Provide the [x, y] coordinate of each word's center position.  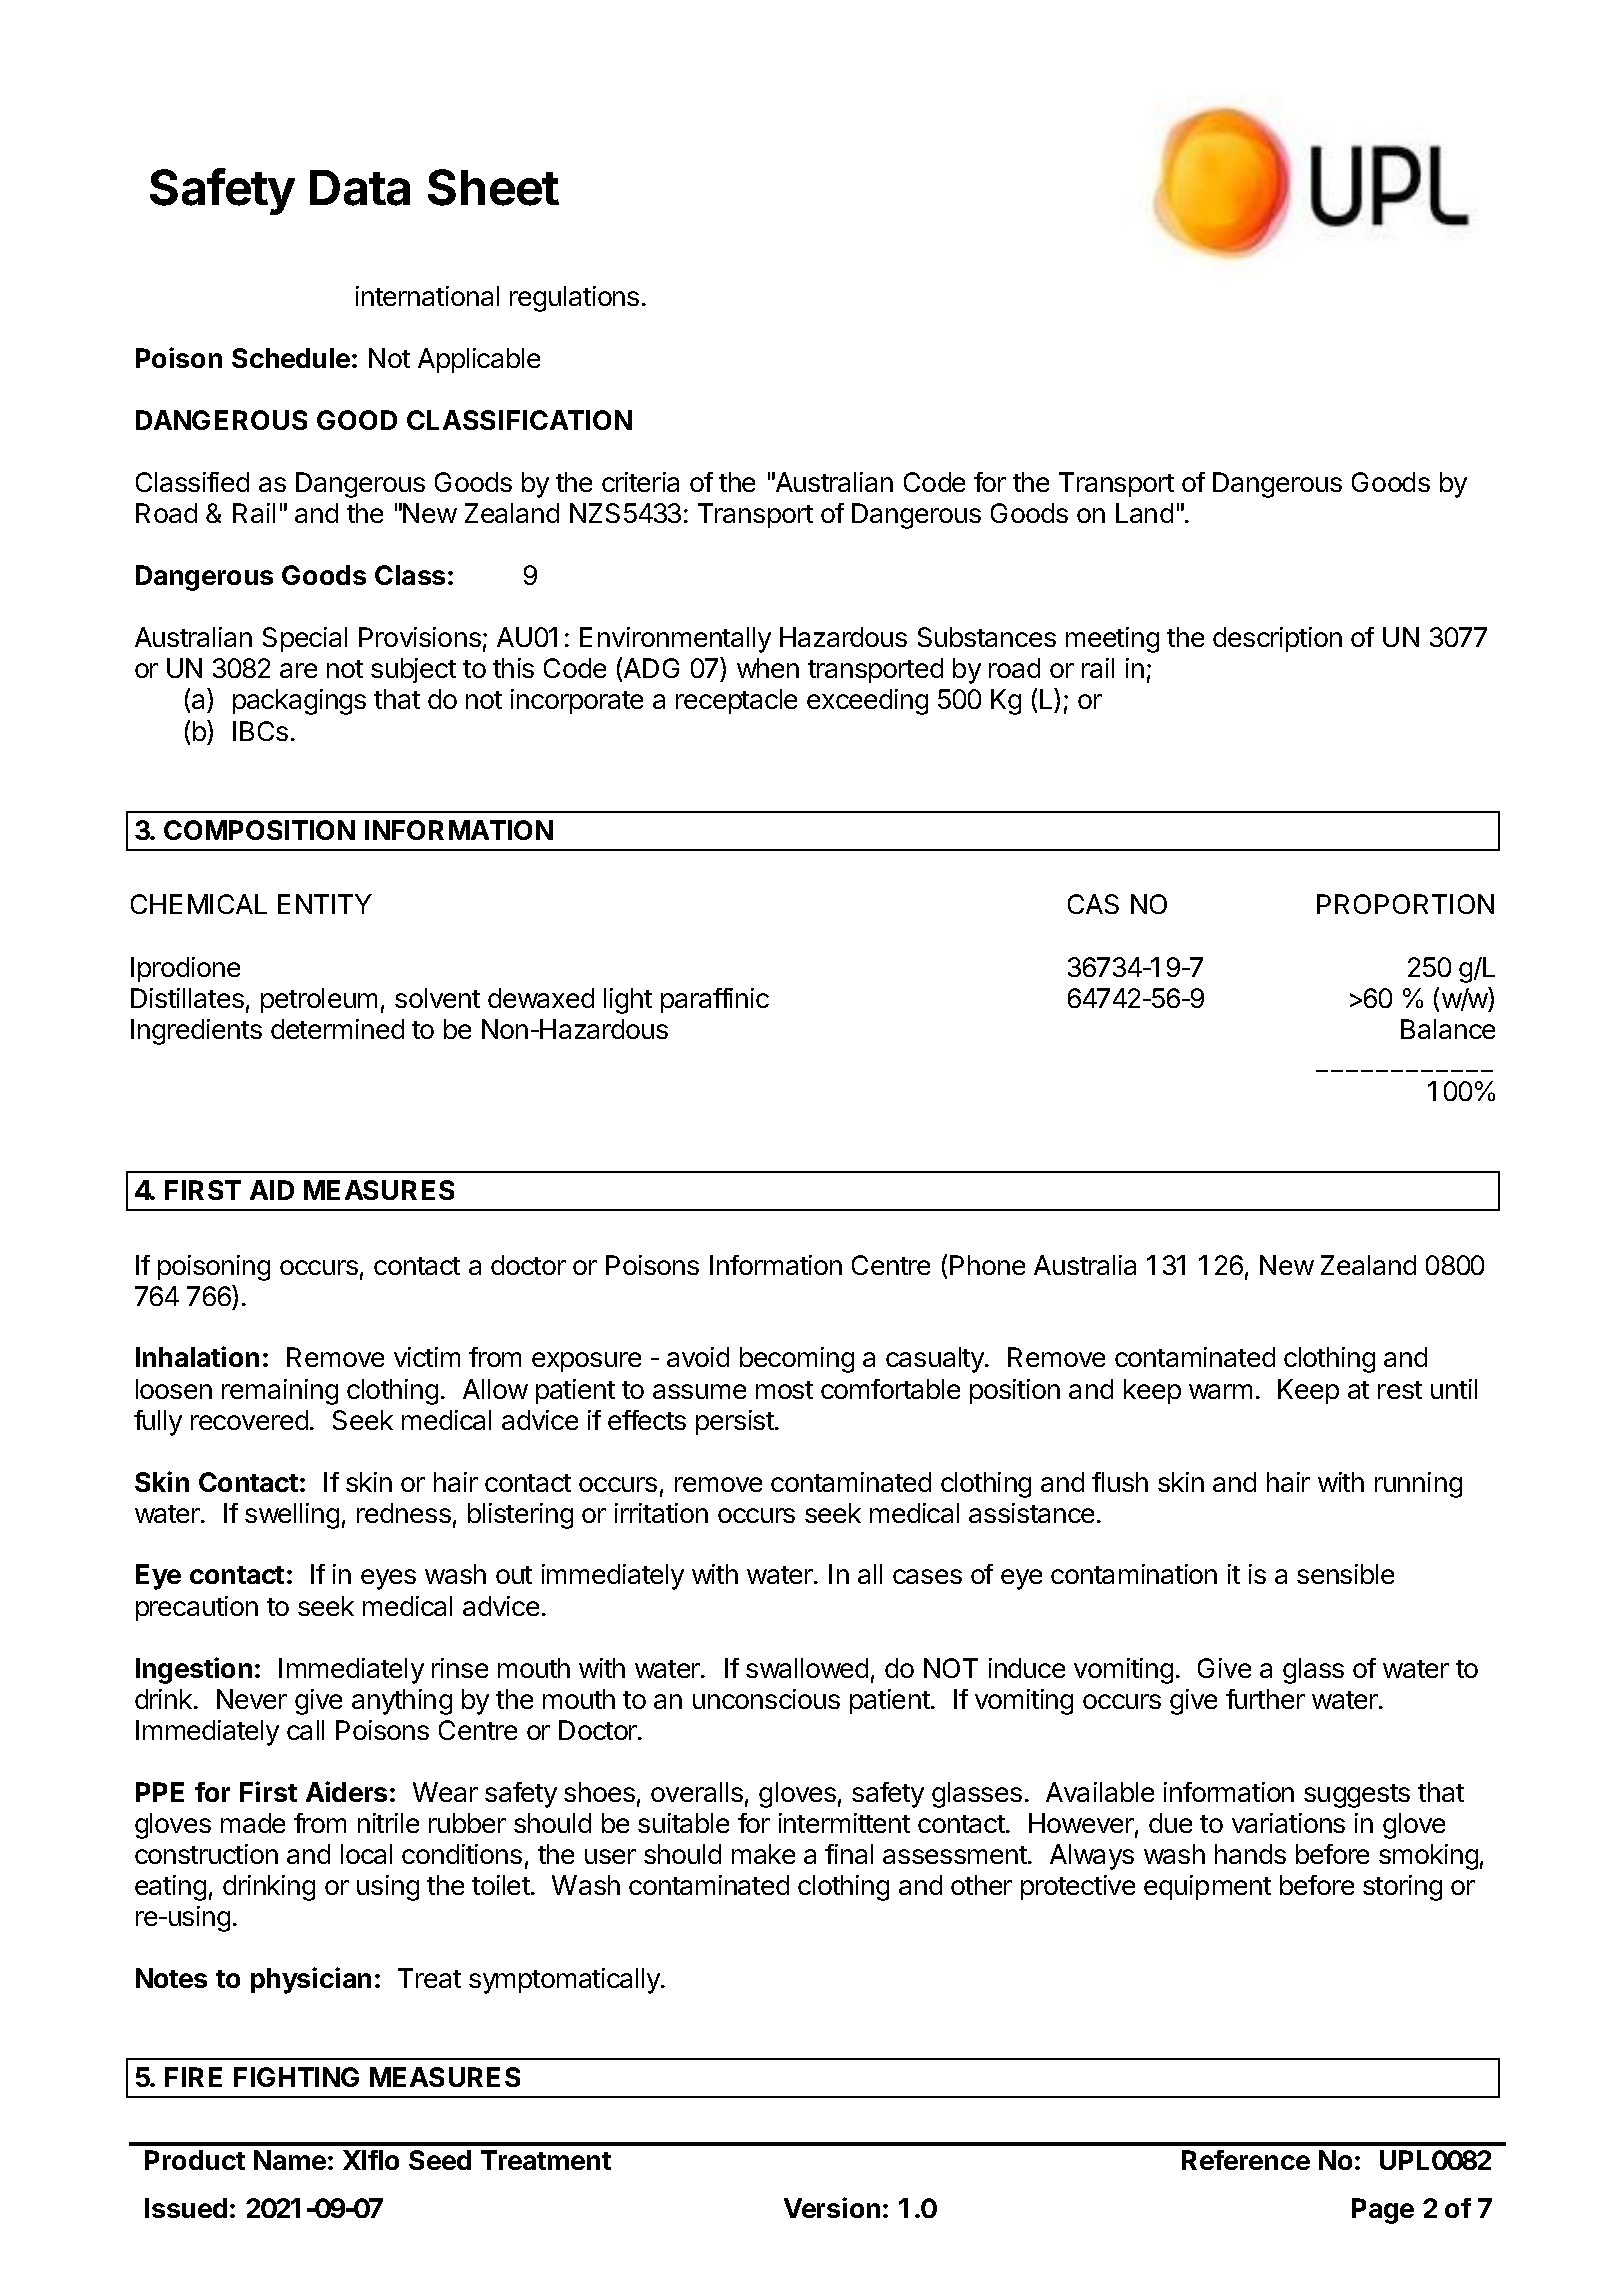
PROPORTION [1405, 904]
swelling [292, 1516]
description [1277, 639]
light [628, 1001]
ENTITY [325, 904]
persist [736, 1422]
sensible [1345, 1574]
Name [290, 2160]
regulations [574, 299]
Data [360, 188]
